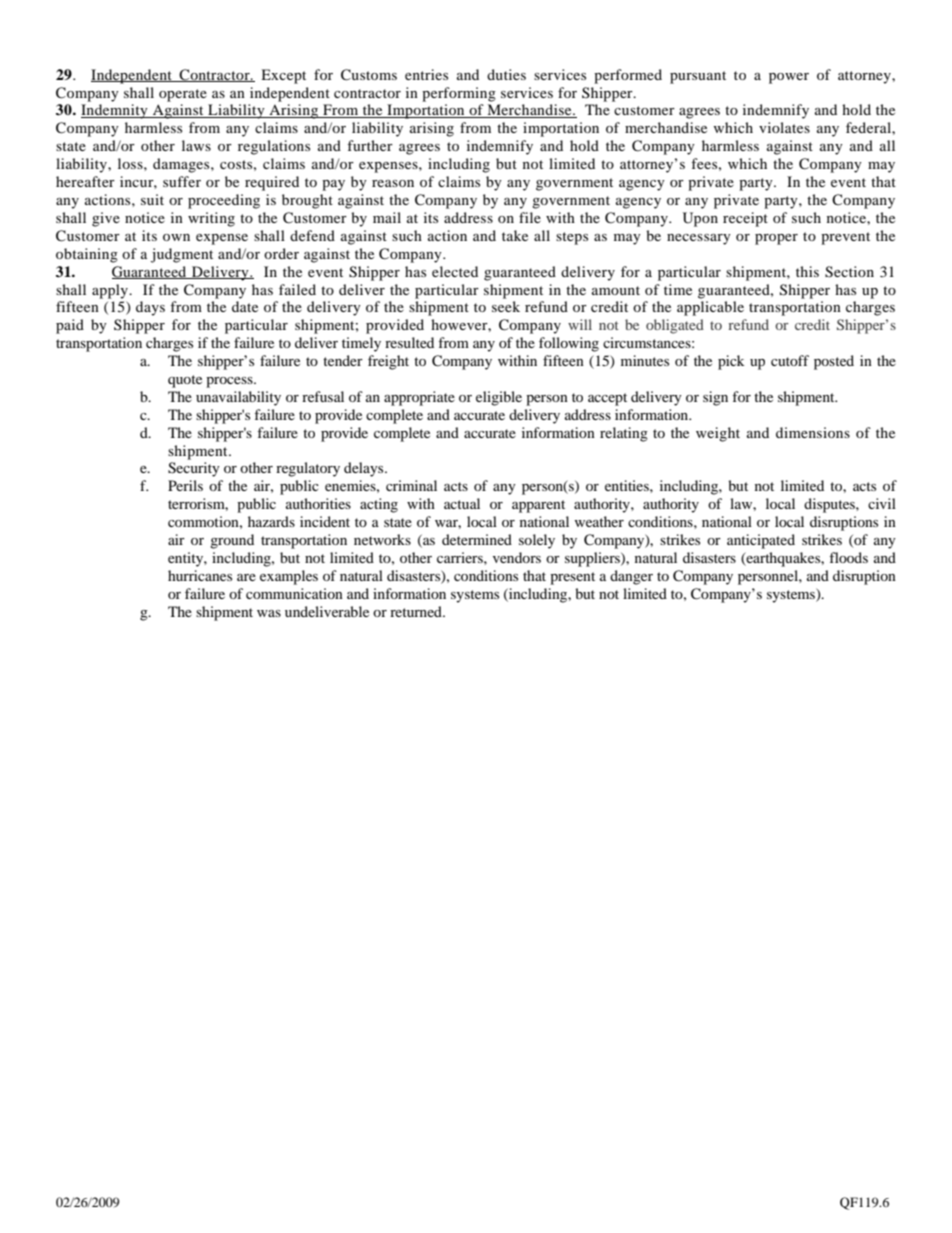 This image has height=1233, width=952. I want to click on resulted, so click(409, 342).
